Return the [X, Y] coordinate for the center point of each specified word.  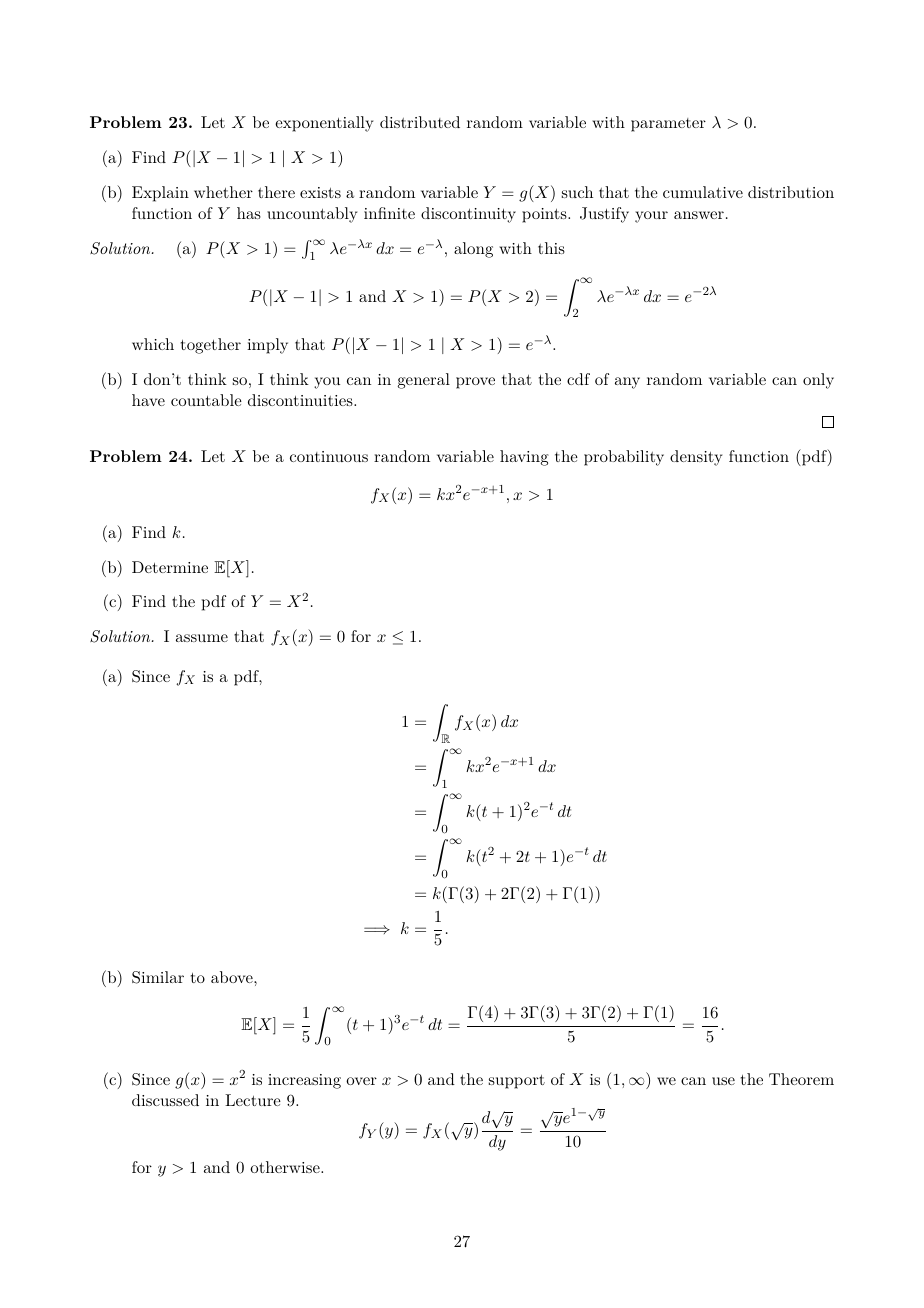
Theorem [801, 1079]
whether [223, 192]
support [517, 1082]
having [524, 458]
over [361, 1081]
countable [206, 400]
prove [475, 383]
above [233, 977]
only [818, 381]
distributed [420, 122]
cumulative [703, 192]
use [723, 1081]
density [696, 458]
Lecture [253, 1100]
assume [202, 638]
